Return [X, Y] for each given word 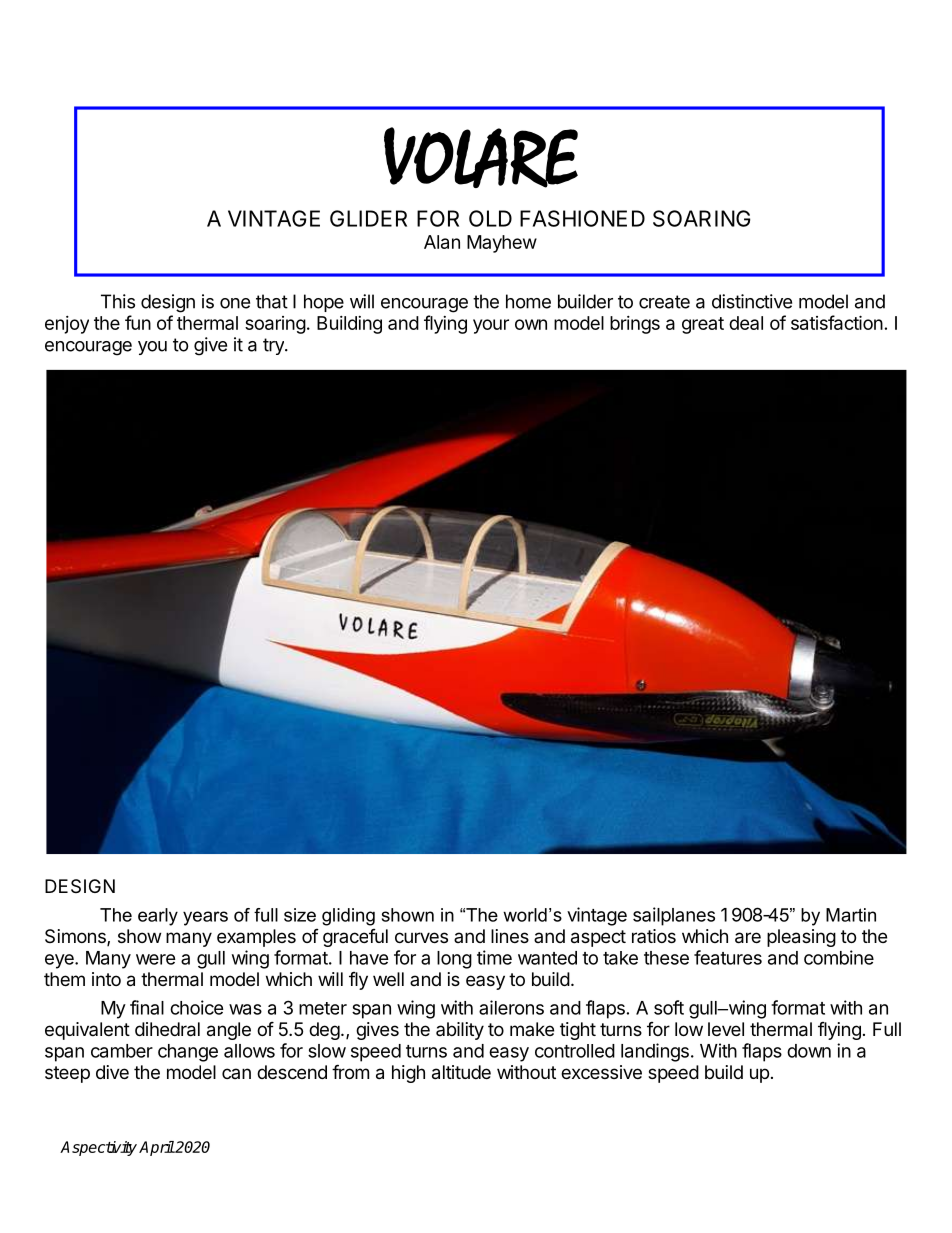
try [274, 346]
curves [421, 937]
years [205, 918]
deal [746, 323]
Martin [851, 915]
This [118, 301]
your [491, 326]
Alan [442, 242]
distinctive [752, 301]
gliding [348, 917]
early [158, 917]
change [188, 1053]
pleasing [801, 938]
